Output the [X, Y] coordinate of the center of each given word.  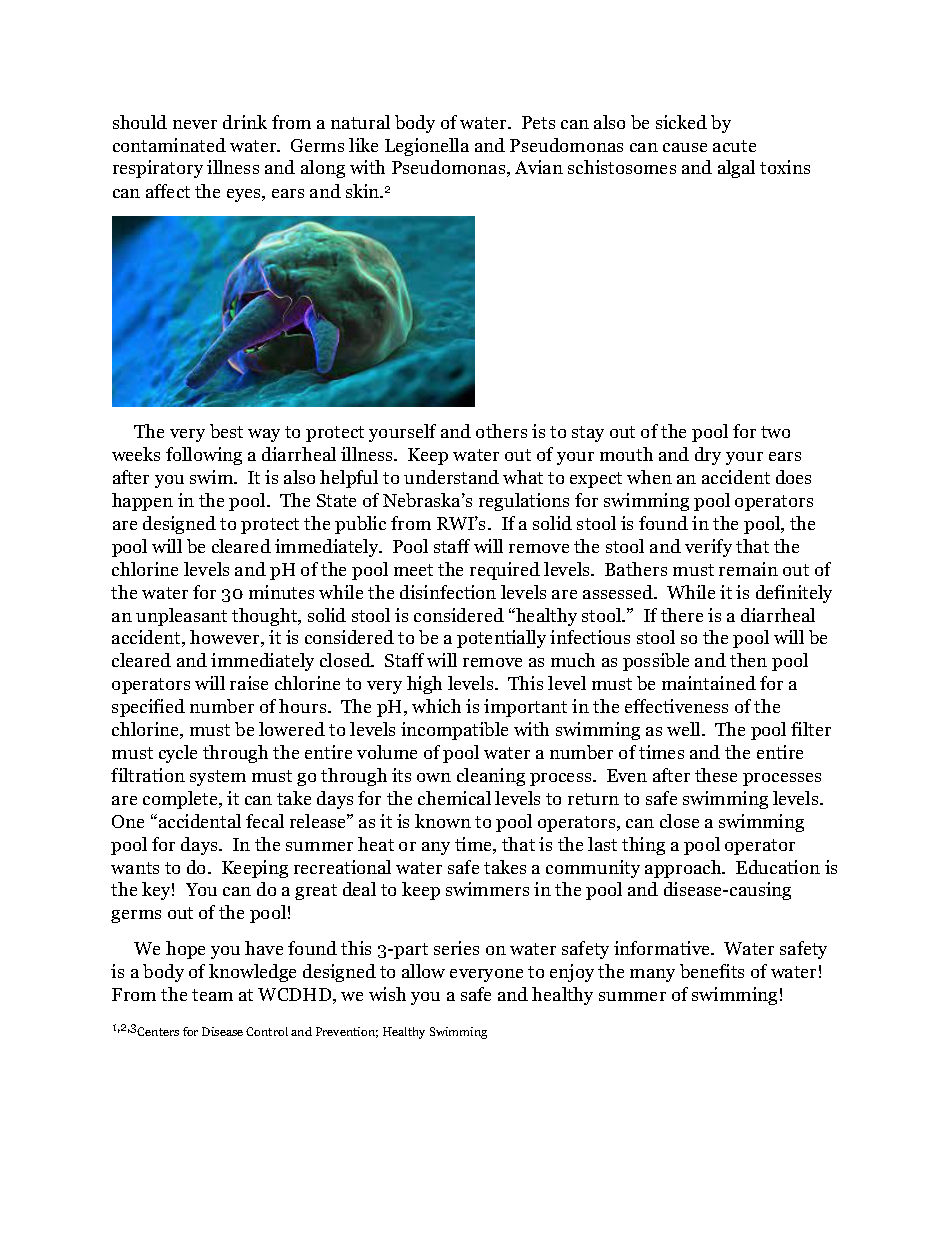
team [212, 995]
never [195, 124]
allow [423, 971]
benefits [712, 971]
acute [734, 146]
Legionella [427, 147]
